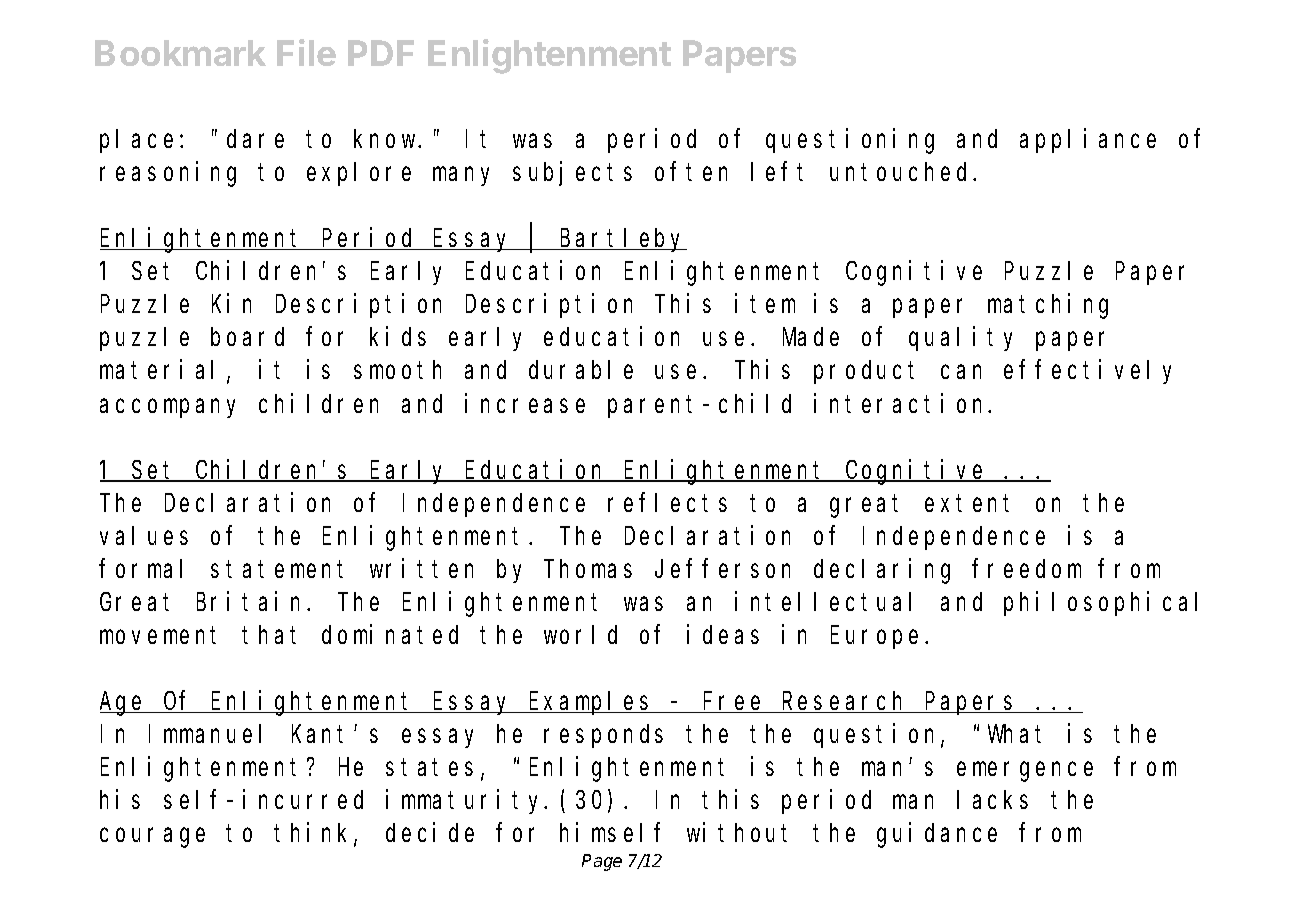 The height and width of the screenshot is (924, 1311). Describe the element at coordinates (306, 52) in the screenshot. I see `File` at that location.
